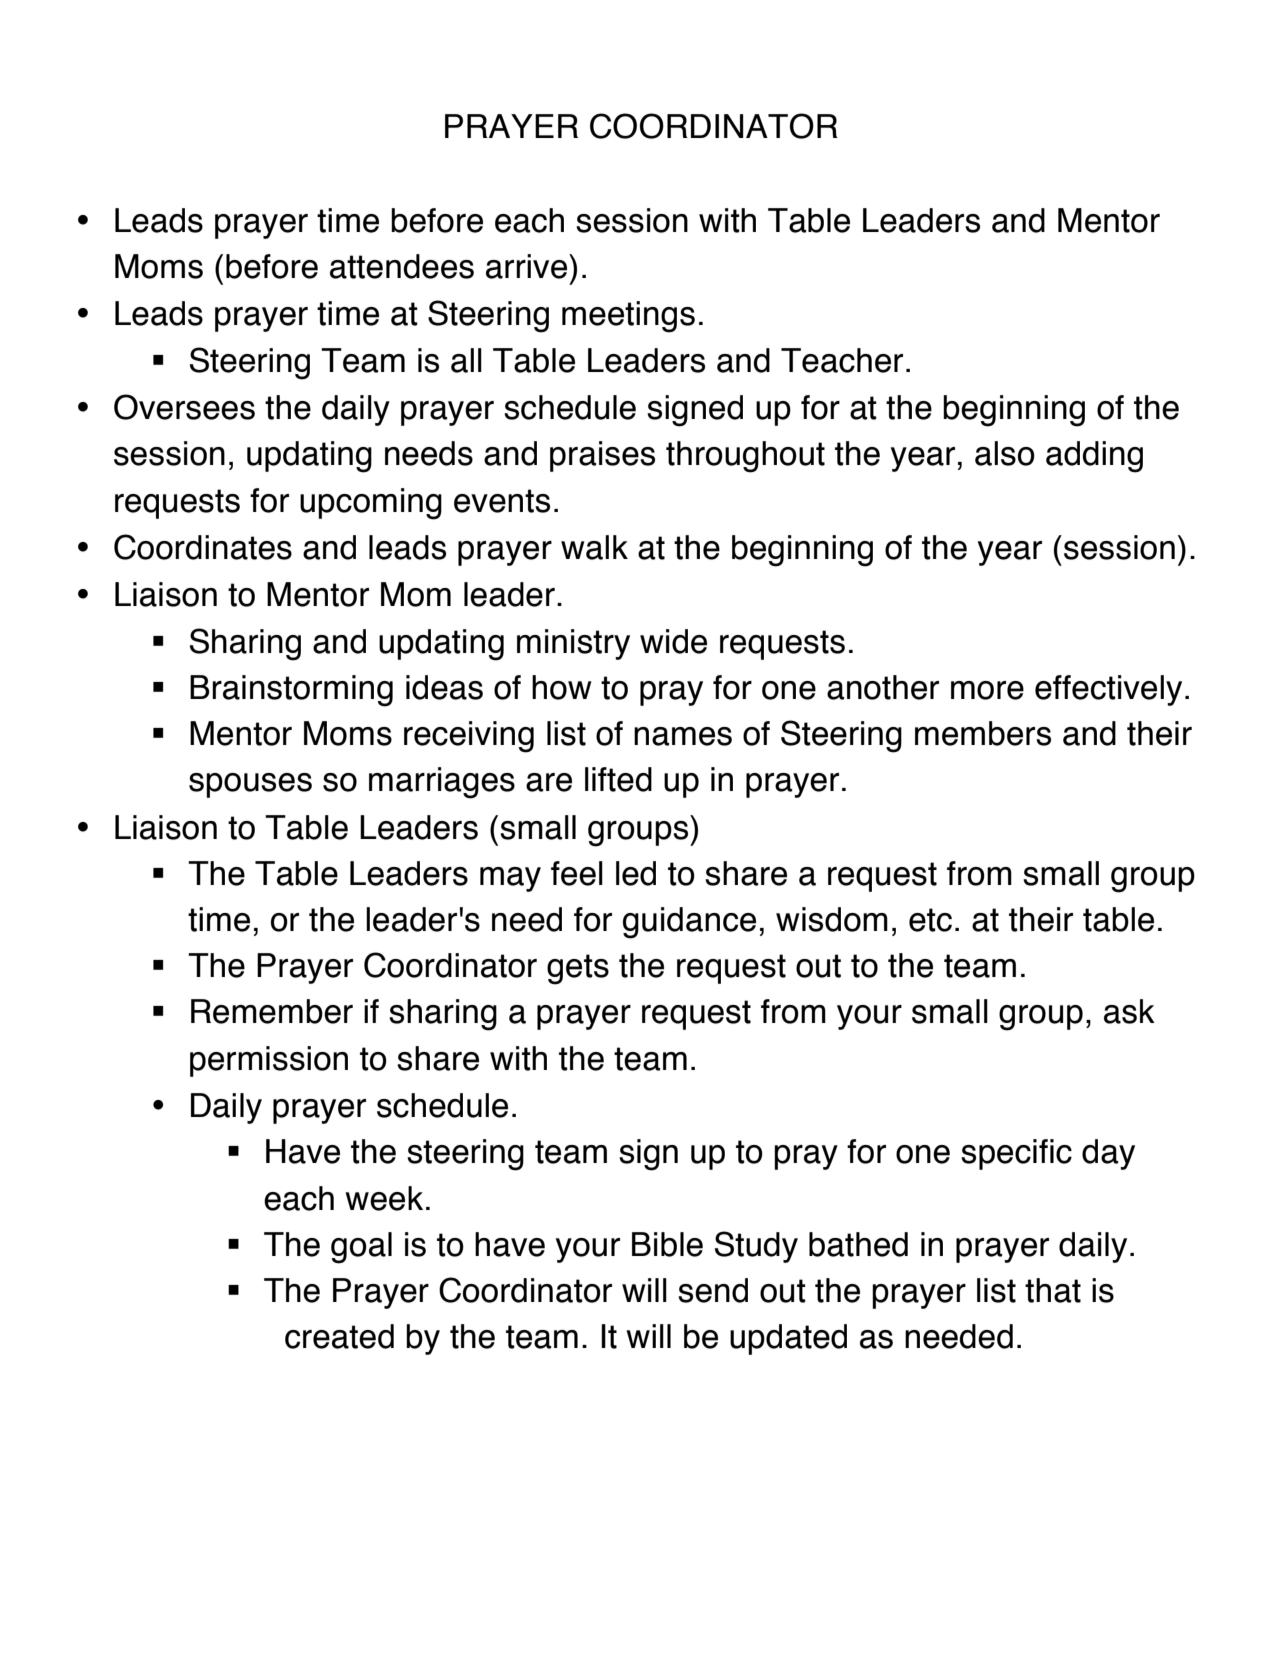 The image size is (1281, 1657). What do you see at coordinates (1129, 1011) in the document?
I see `ask` at bounding box center [1129, 1011].
